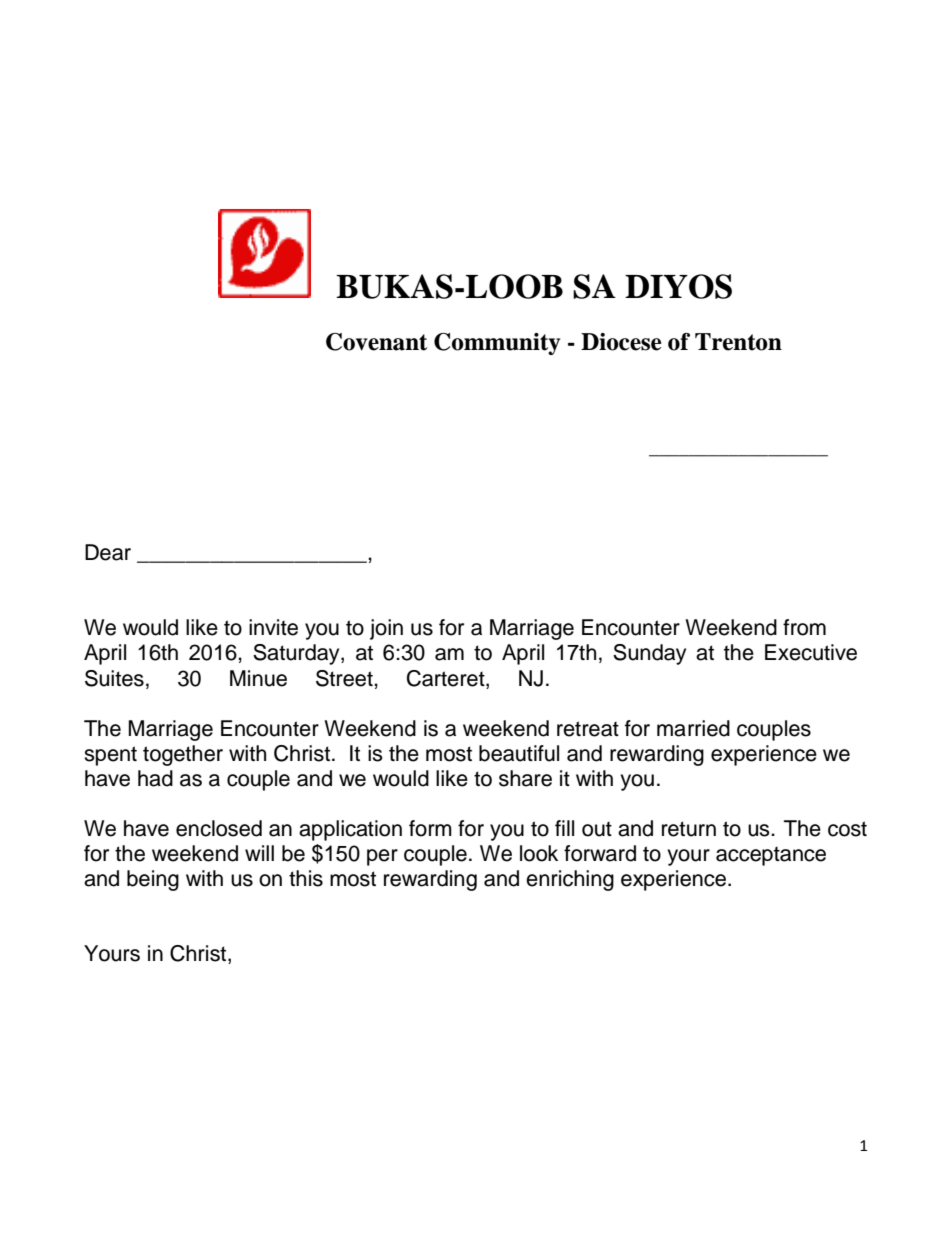 This image has width=952, height=1233. What do you see at coordinates (693, 728) in the image?
I see `married` at bounding box center [693, 728].
